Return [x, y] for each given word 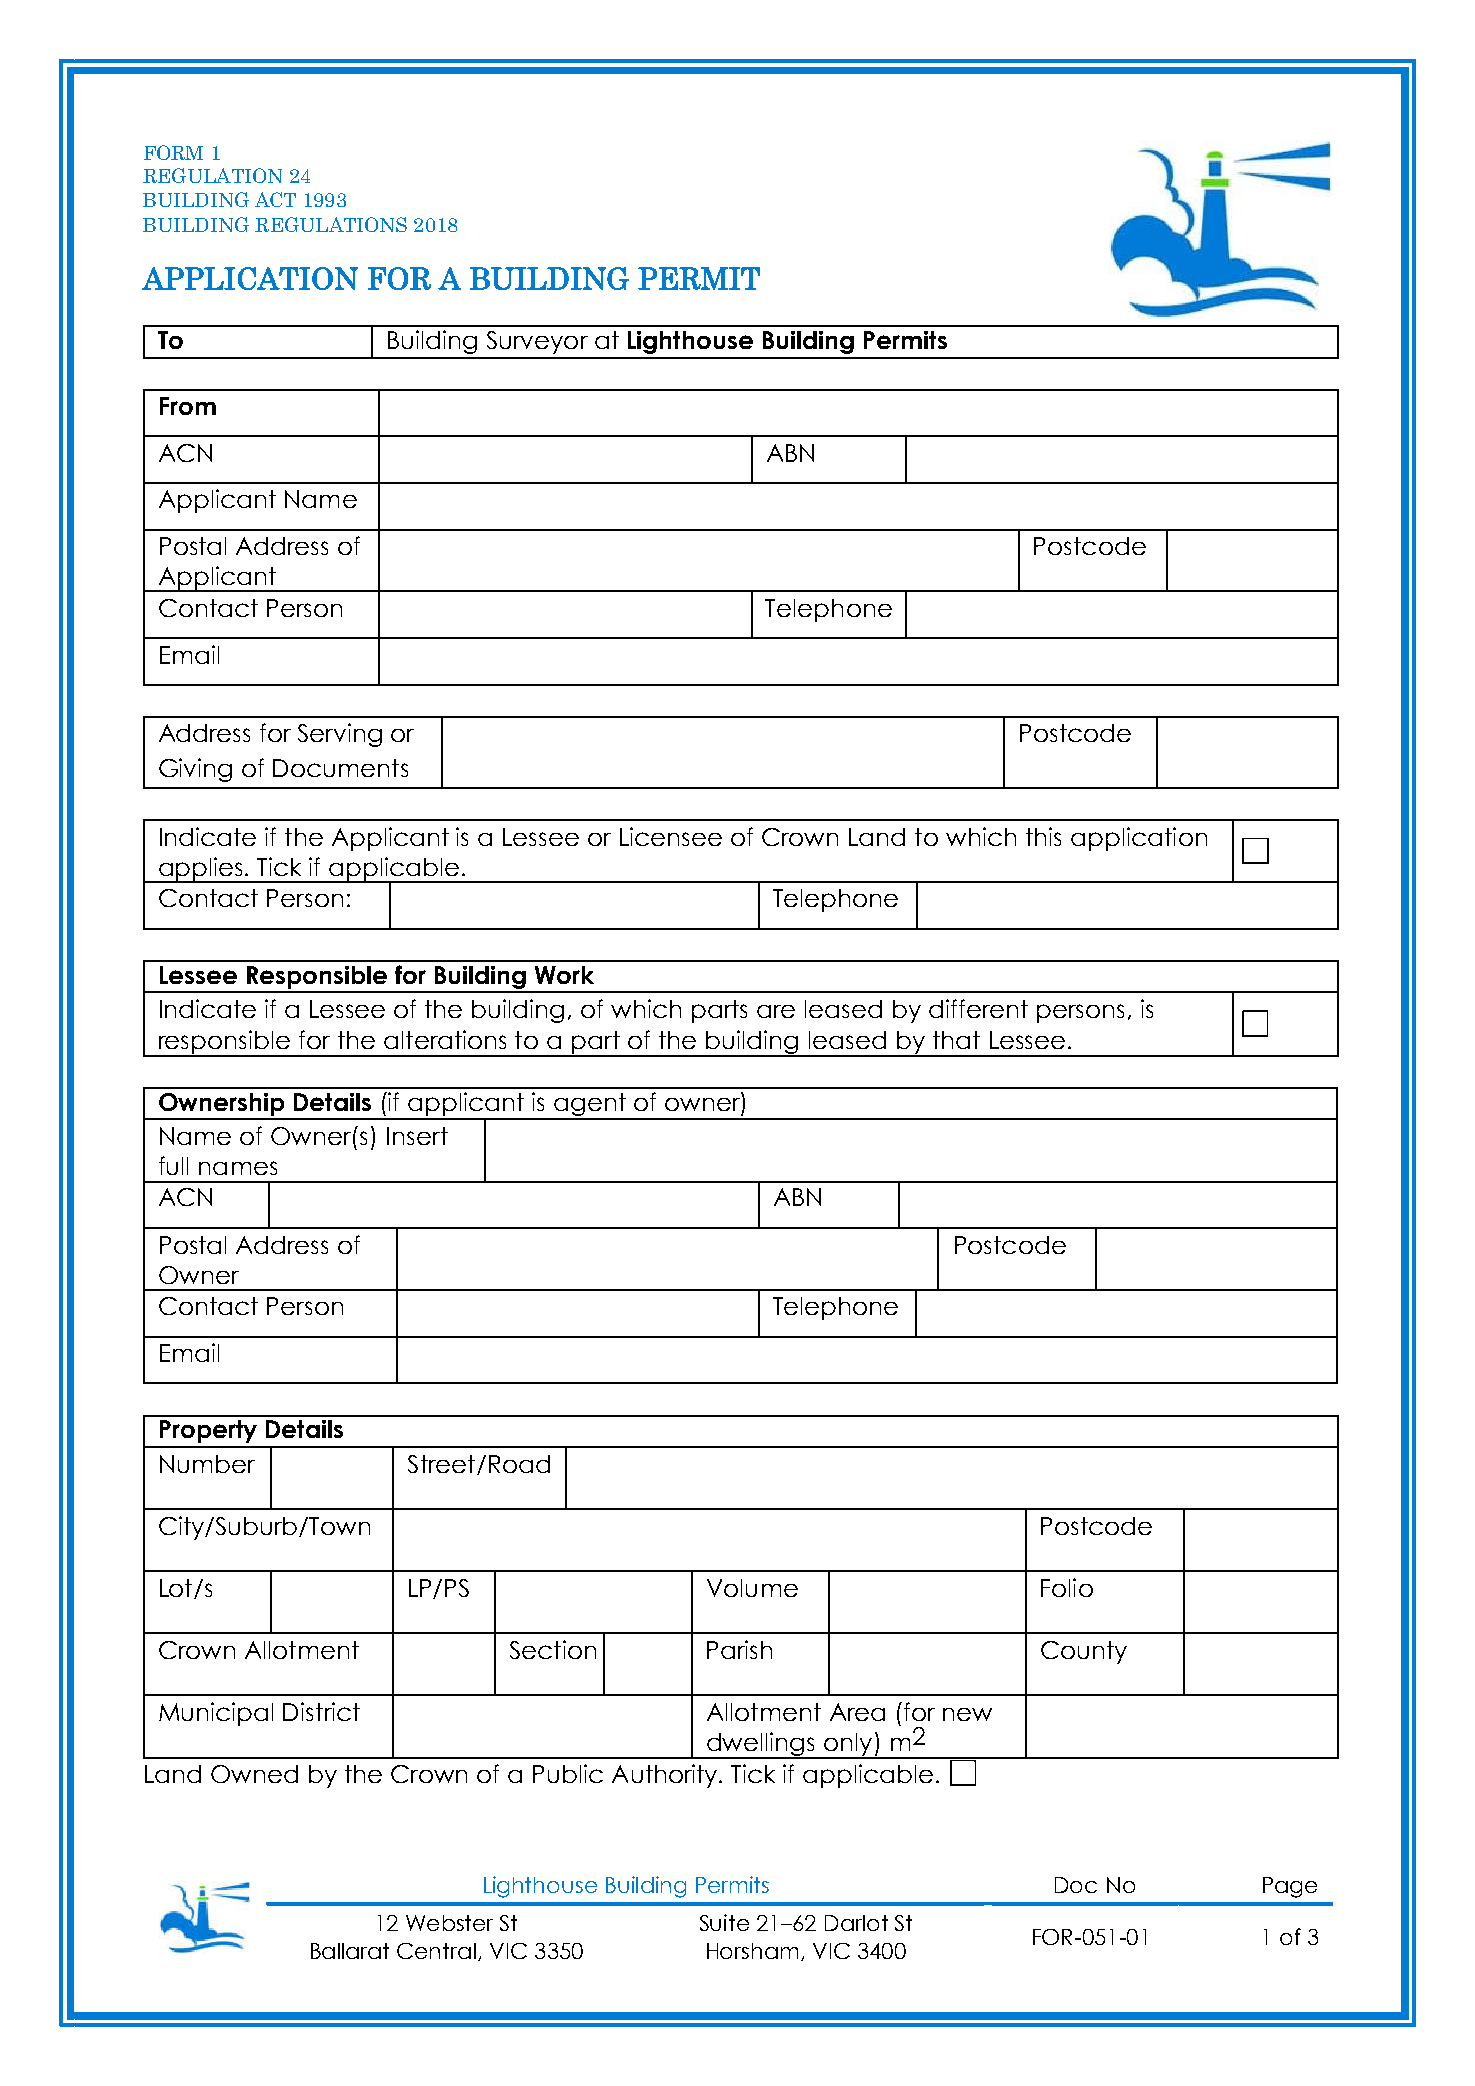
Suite [724, 1922]
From [188, 406]
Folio [1067, 1587]
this [1043, 836]
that [956, 1040]
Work [564, 975]
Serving [340, 735]
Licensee [671, 836]
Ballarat [350, 1951]
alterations [445, 1039]
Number [207, 1464]
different [978, 1008]
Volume [752, 1588]
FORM [173, 152]
